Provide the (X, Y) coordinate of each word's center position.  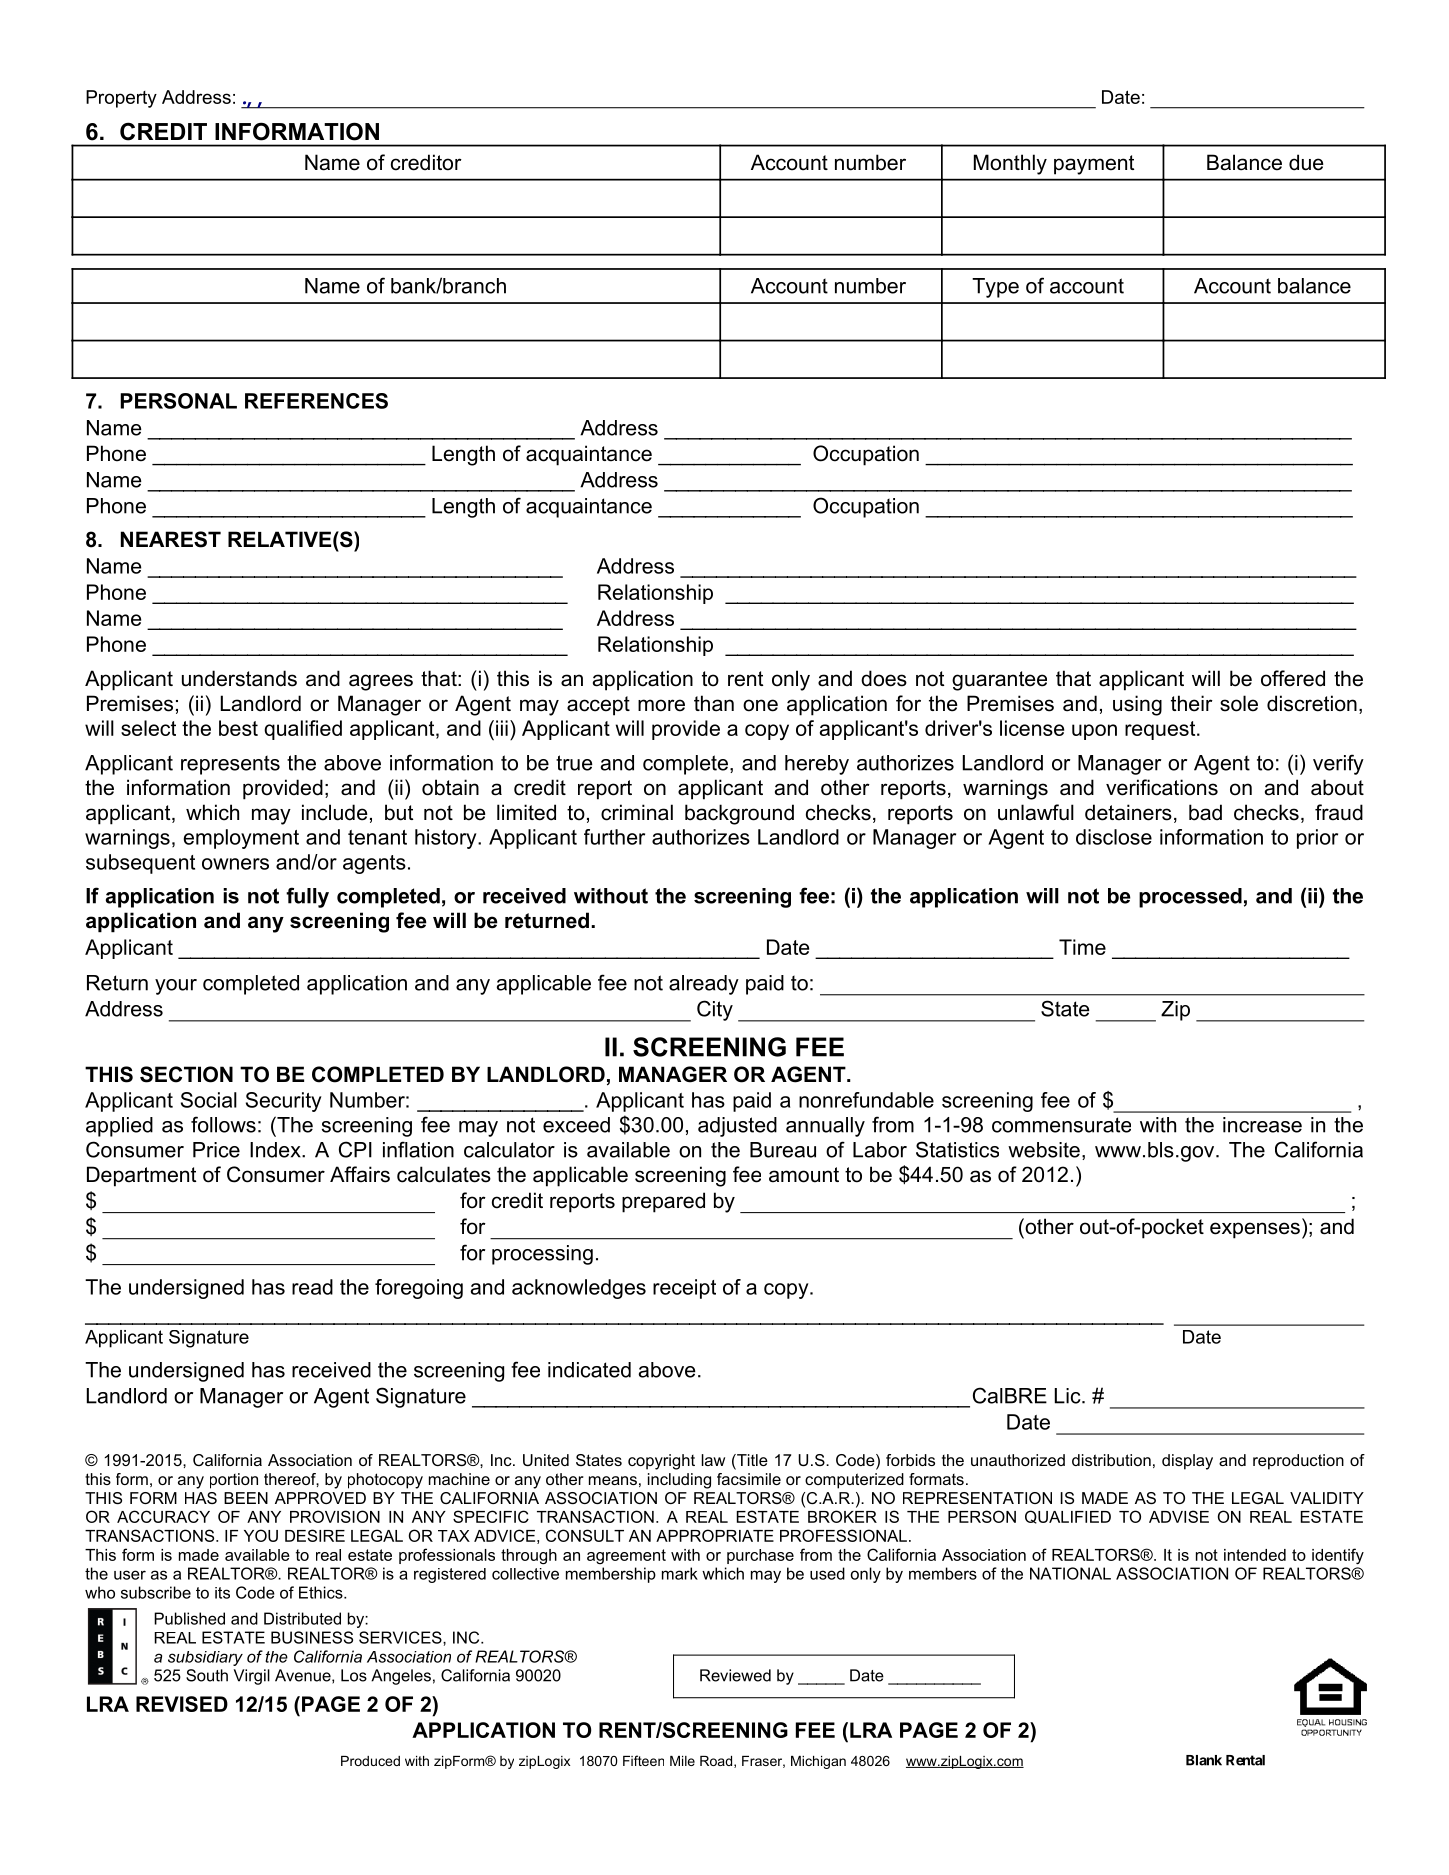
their (1192, 703)
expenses (1255, 1230)
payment (1094, 165)
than (714, 703)
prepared (663, 1202)
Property (121, 99)
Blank (1204, 1760)
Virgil (252, 1677)
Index (276, 1150)
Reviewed (735, 1675)
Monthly (1010, 164)
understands (239, 678)
